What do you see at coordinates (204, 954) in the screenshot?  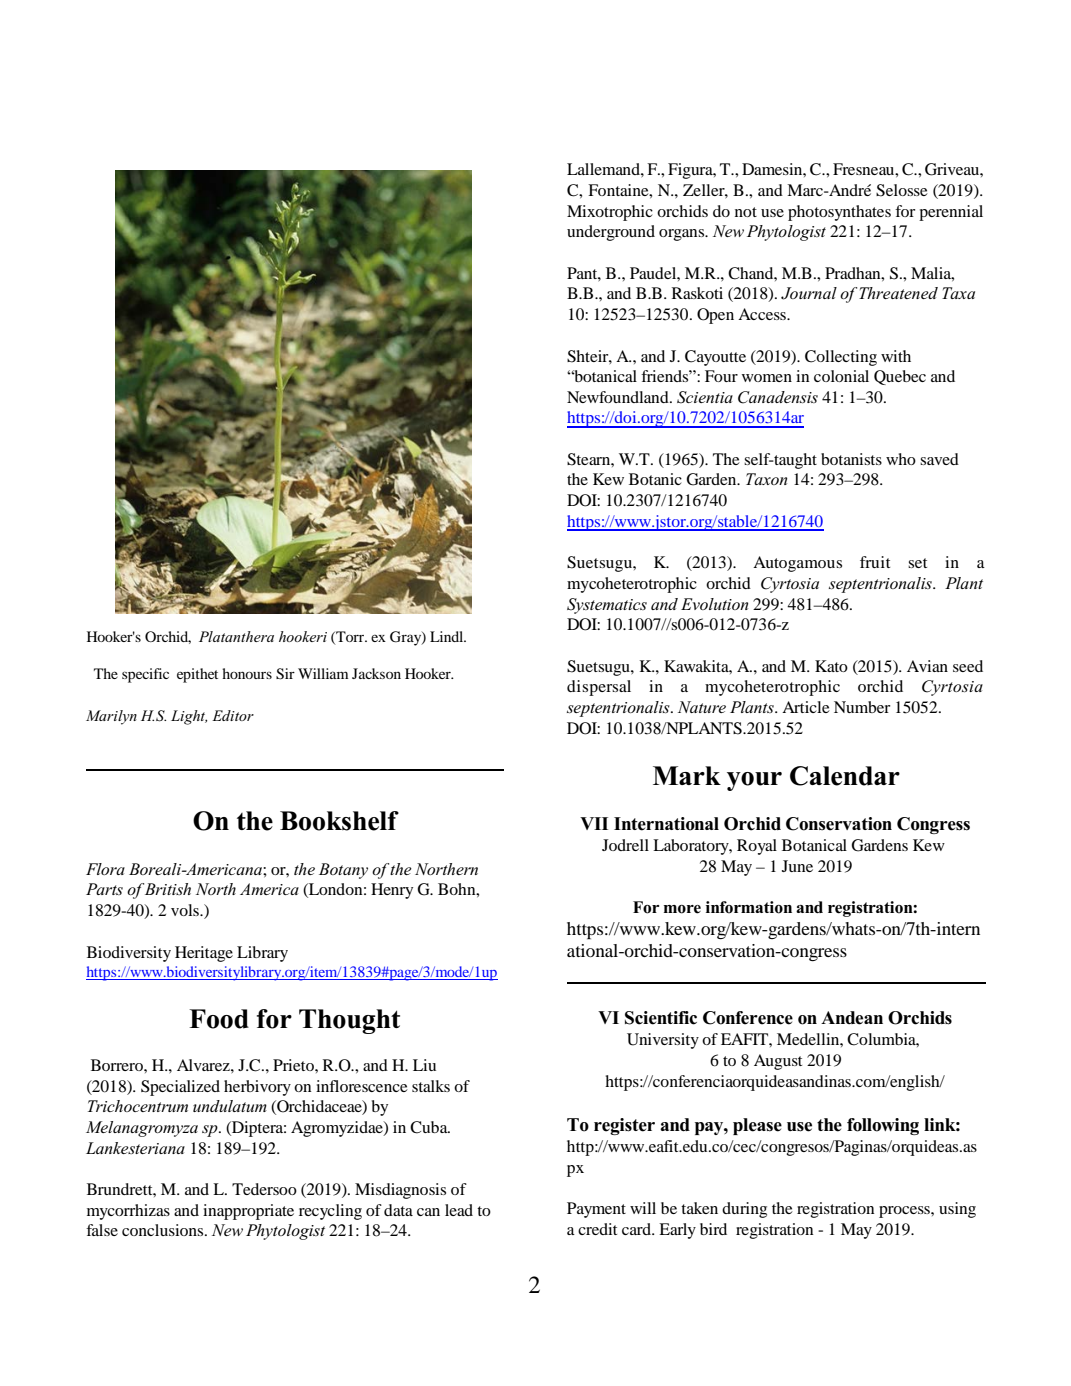 I see `Heritage` at bounding box center [204, 954].
